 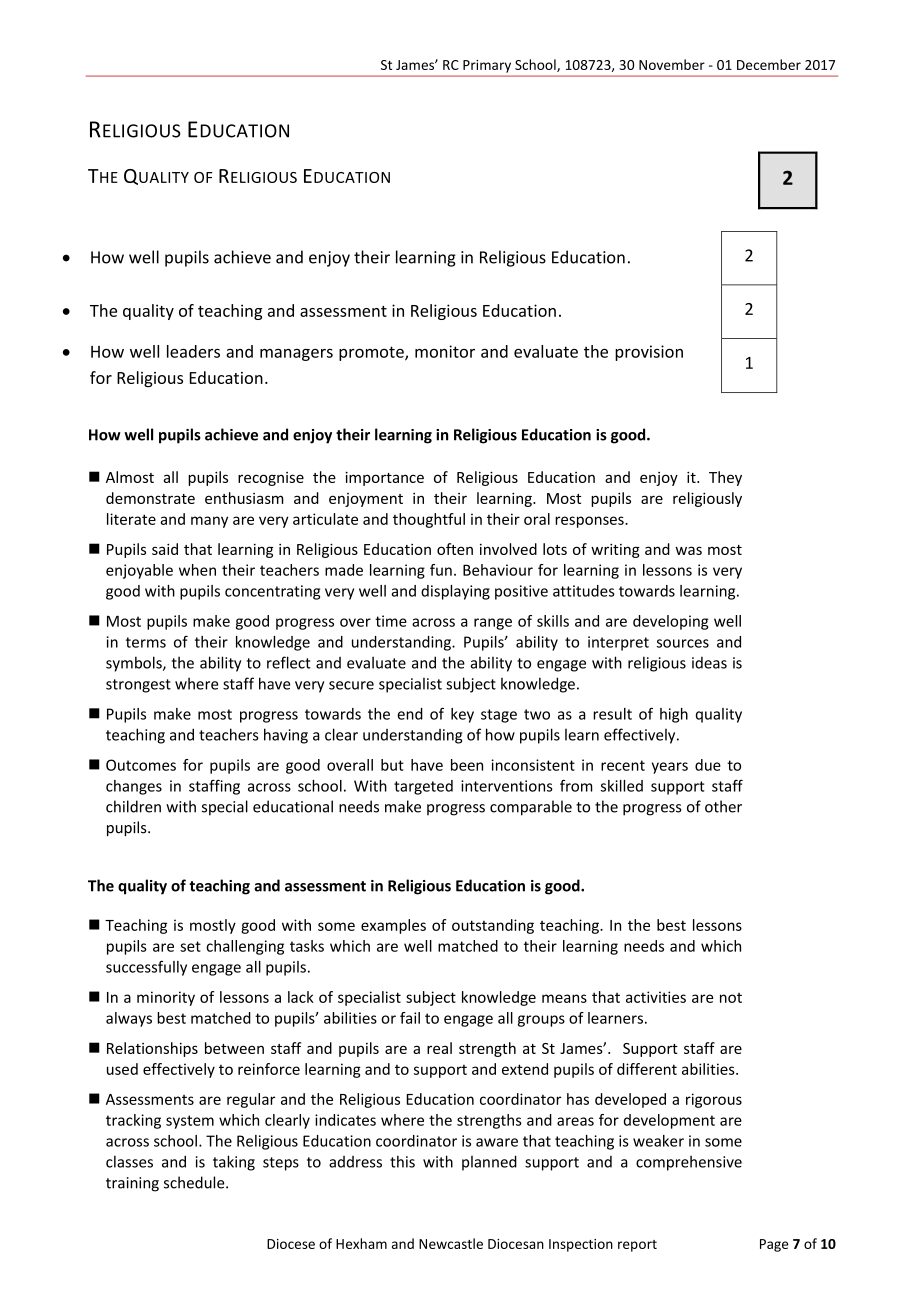 What do you see at coordinates (689, 1163) in the screenshot?
I see `comprehensive` at bounding box center [689, 1163].
